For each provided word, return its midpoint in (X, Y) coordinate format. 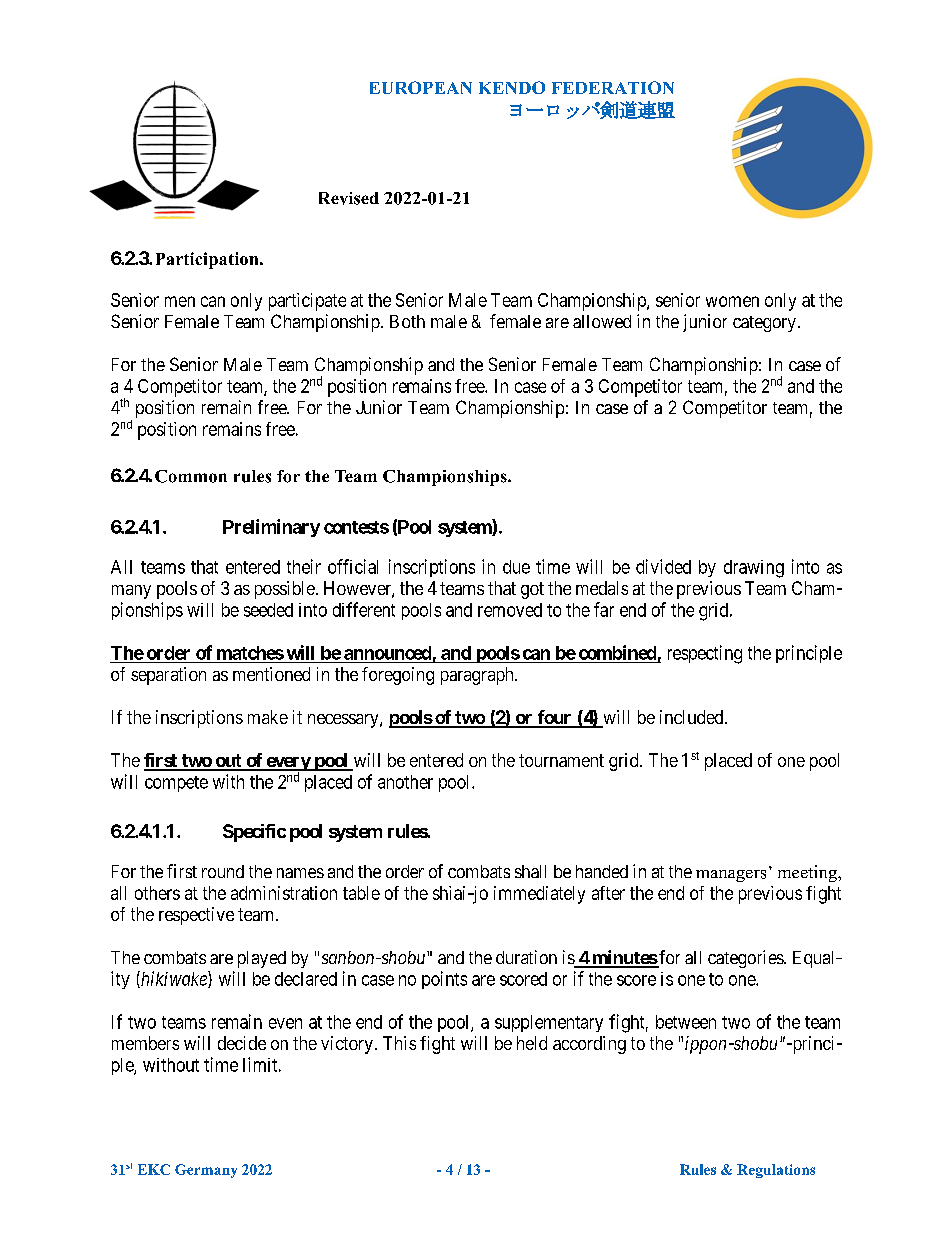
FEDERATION (613, 87)
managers (731, 876)
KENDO (512, 87)
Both (407, 321)
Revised (349, 198)
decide (242, 1043)
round (223, 871)
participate (307, 302)
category (764, 324)
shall (530, 871)
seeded (268, 610)
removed (510, 610)
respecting (705, 654)
